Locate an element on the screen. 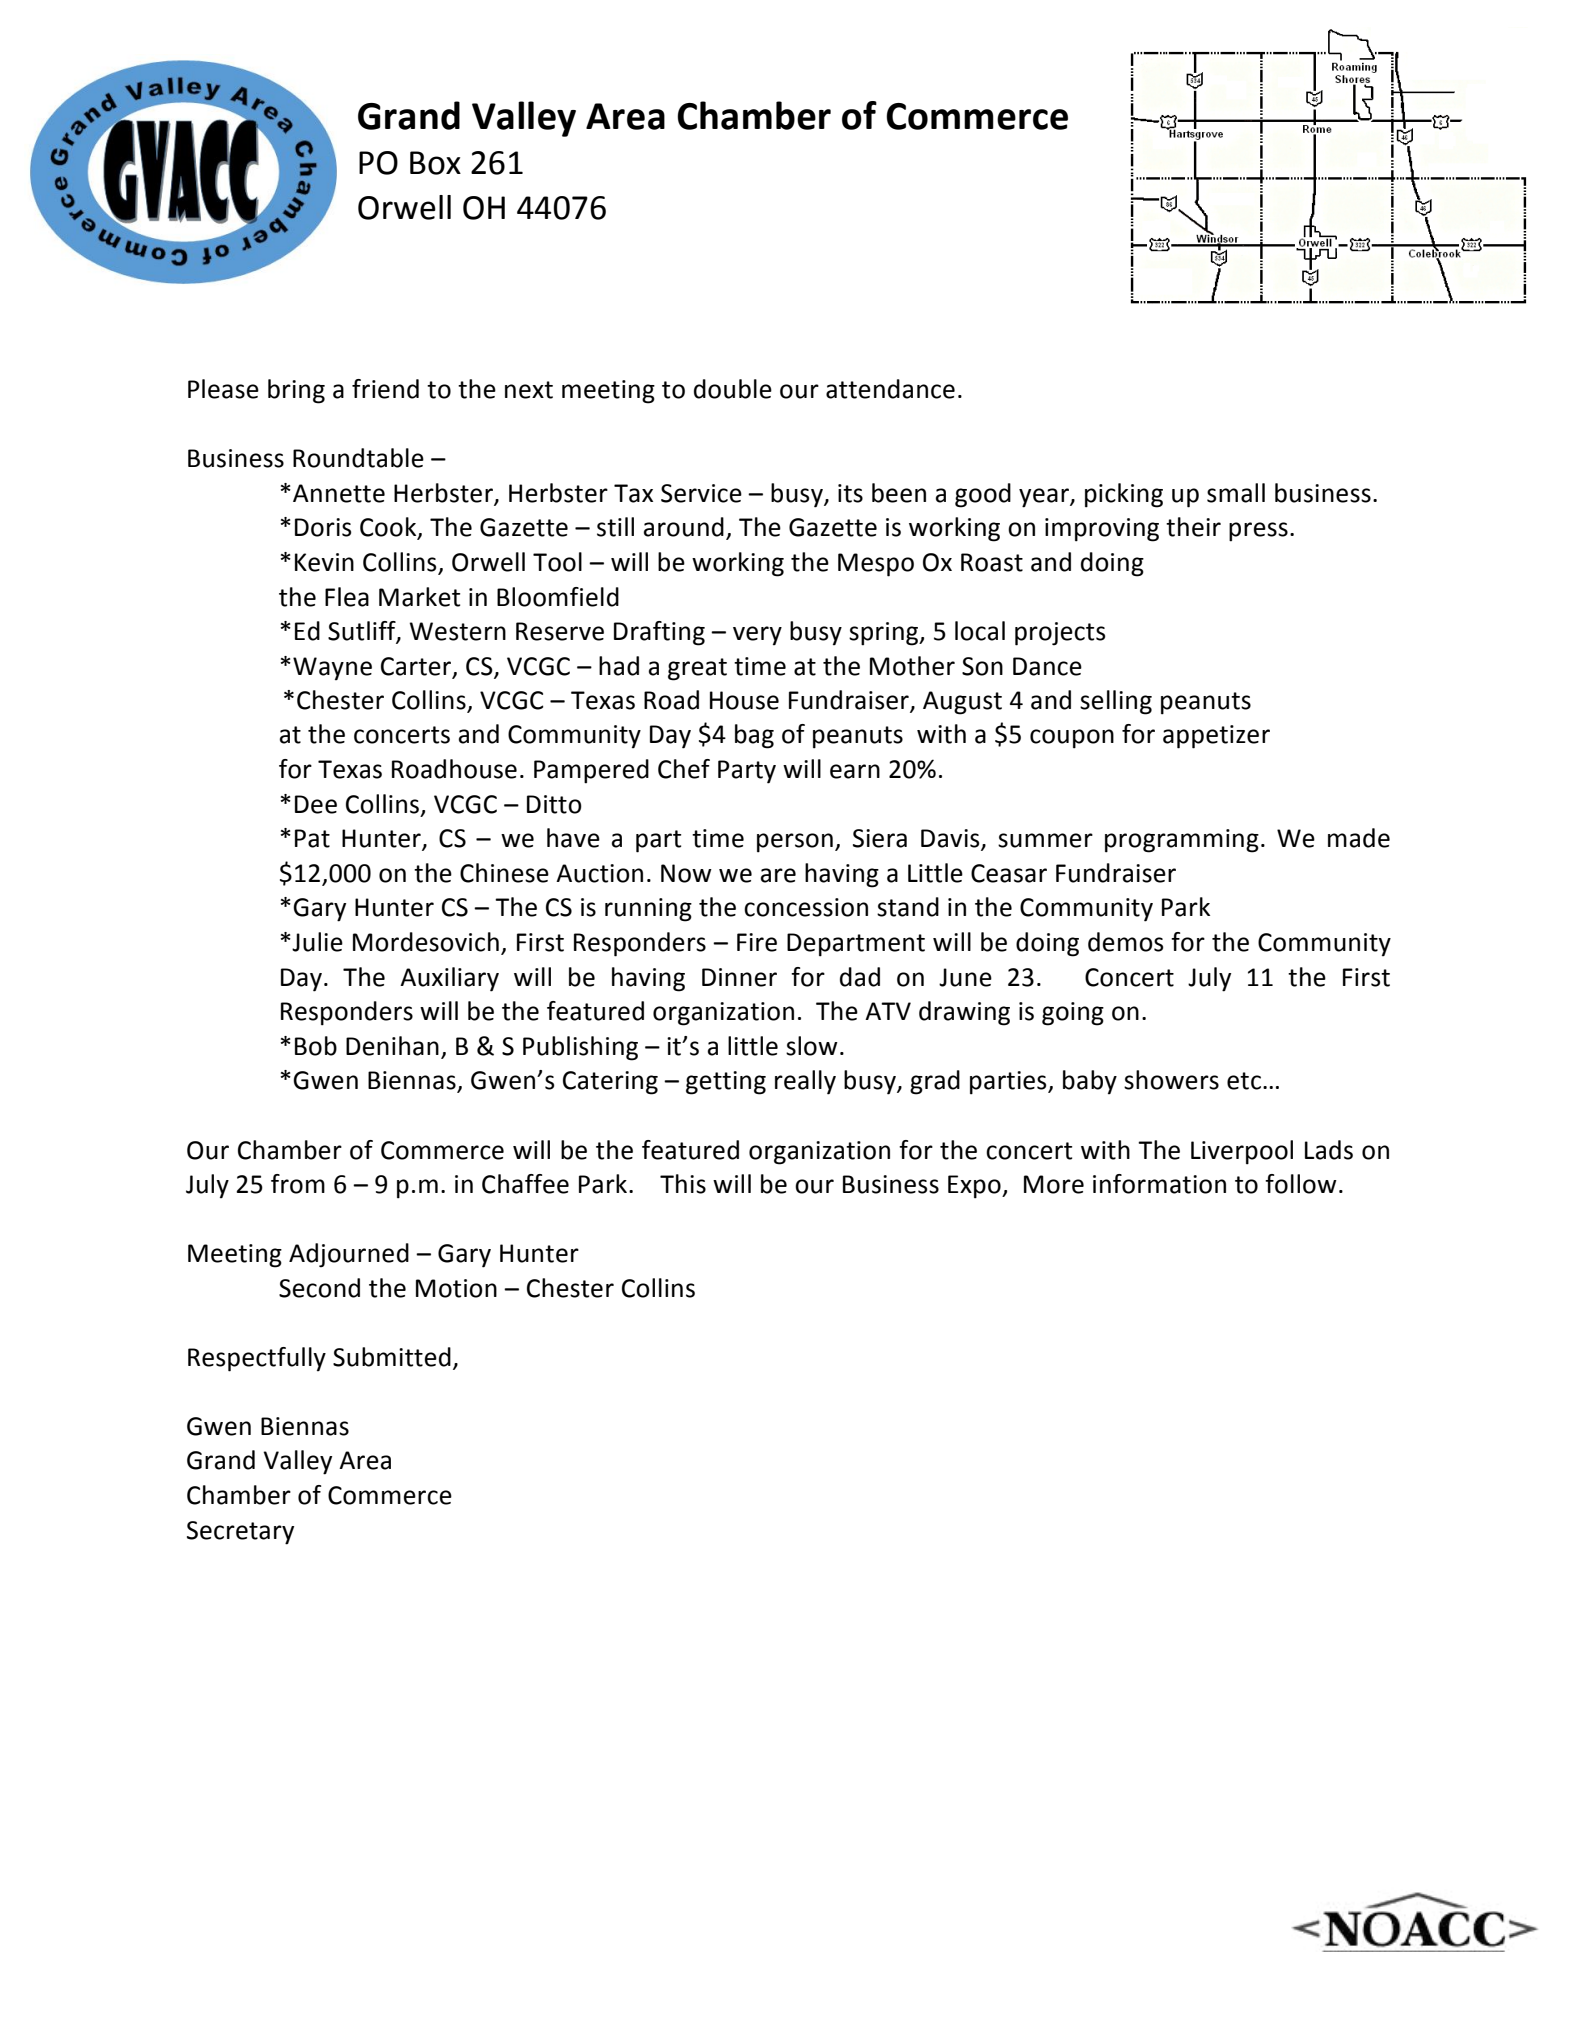 The image size is (1576, 2039). Secretary is located at coordinates (240, 1533).
